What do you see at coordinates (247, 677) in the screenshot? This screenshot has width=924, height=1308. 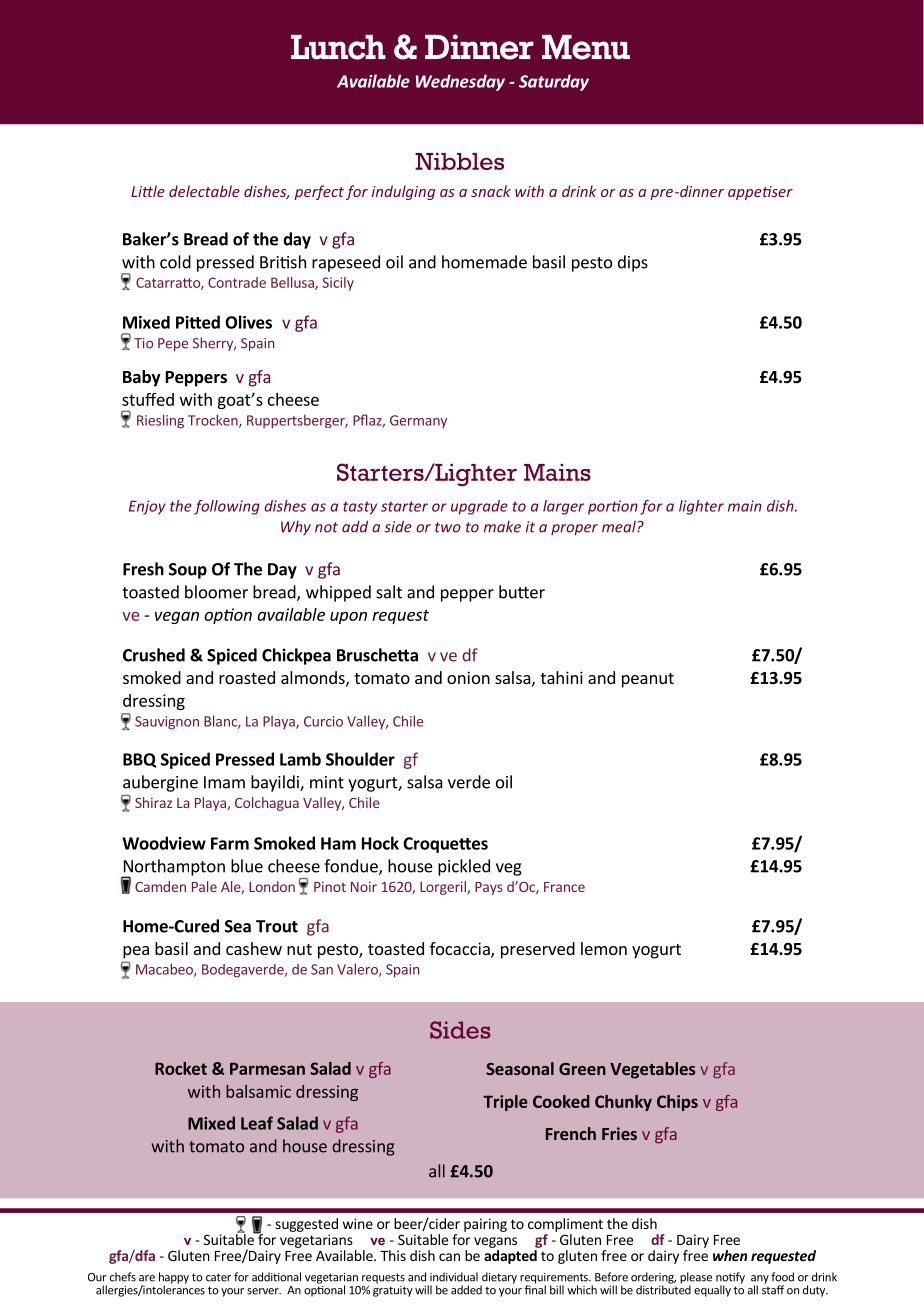 I see `roasted` at bounding box center [247, 677].
